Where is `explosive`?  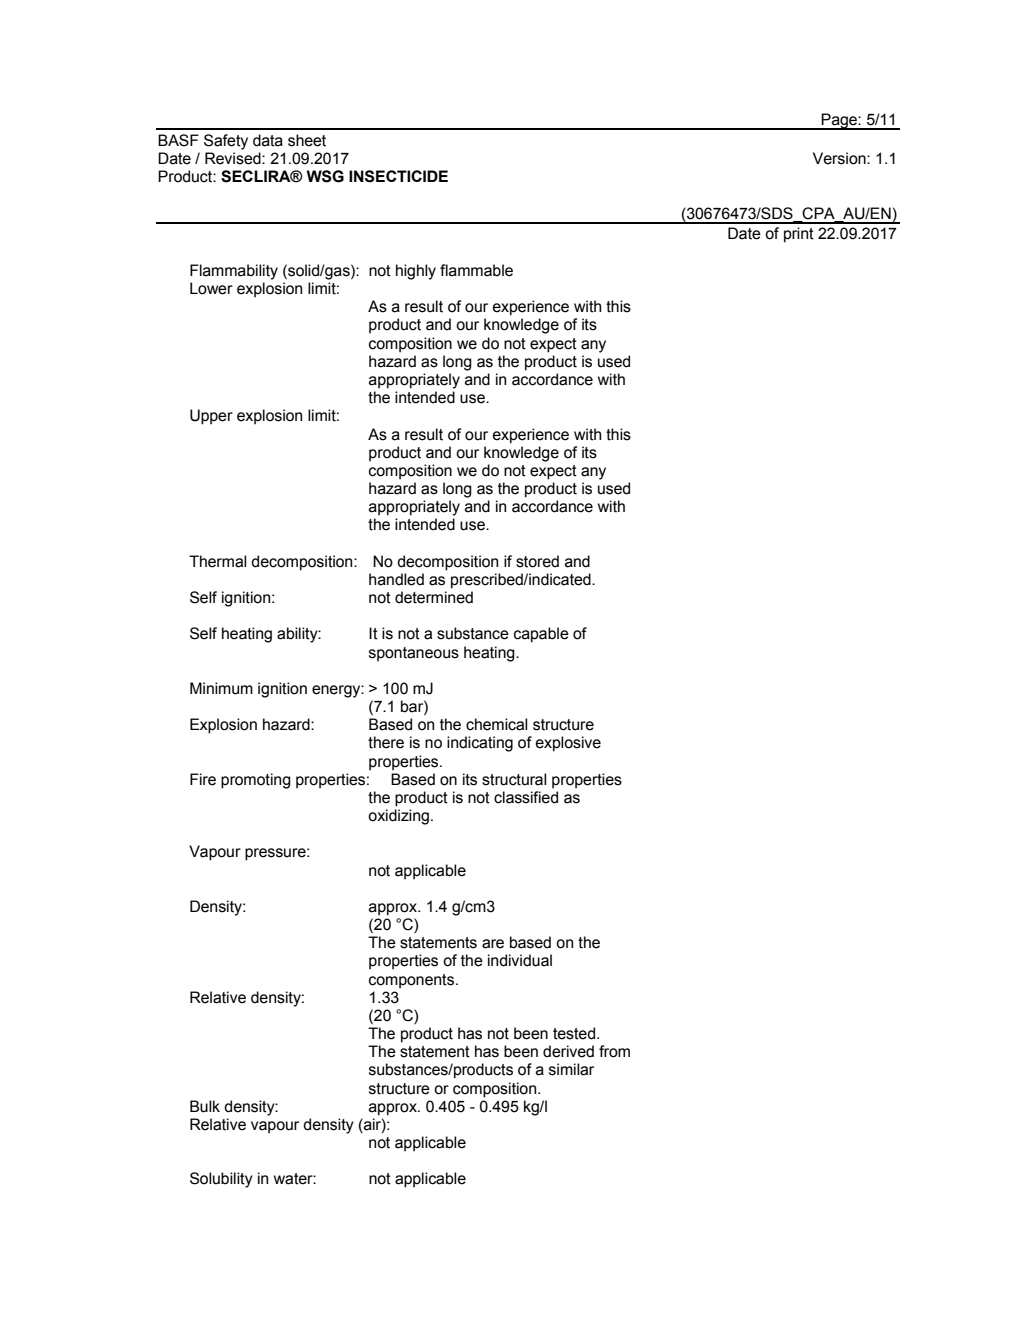 explosive is located at coordinates (568, 744).
